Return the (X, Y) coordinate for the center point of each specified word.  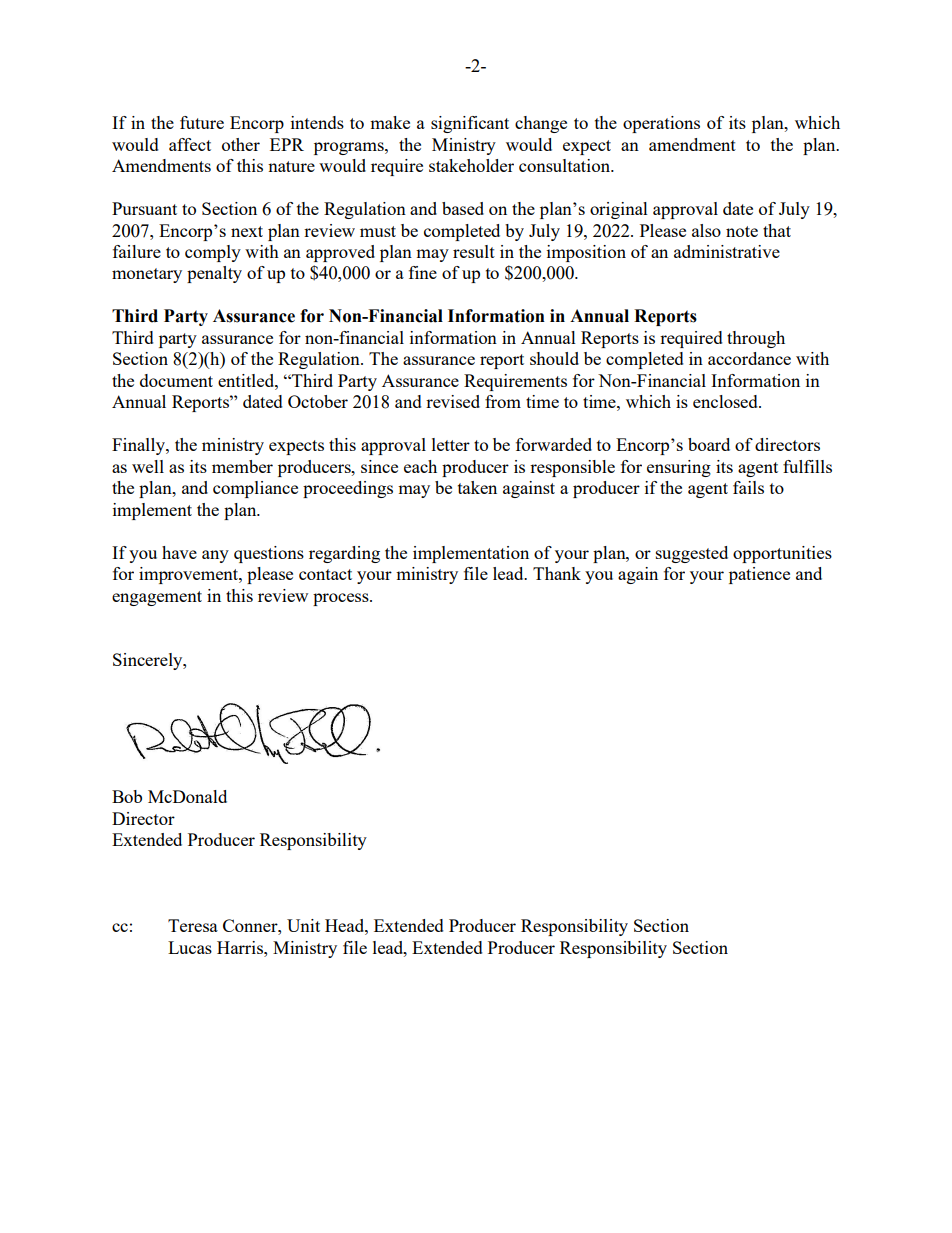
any (215, 556)
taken (477, 487)
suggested (692, 554)
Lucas (190, 947)
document (176, 380)
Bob (127, 796)
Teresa (193, 925)
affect (190, 144)
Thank (557, 573)
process (342, 599)
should (554, 358)
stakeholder (471, 165)
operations (661, 124)
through (756, 339)
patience (759, 575)
